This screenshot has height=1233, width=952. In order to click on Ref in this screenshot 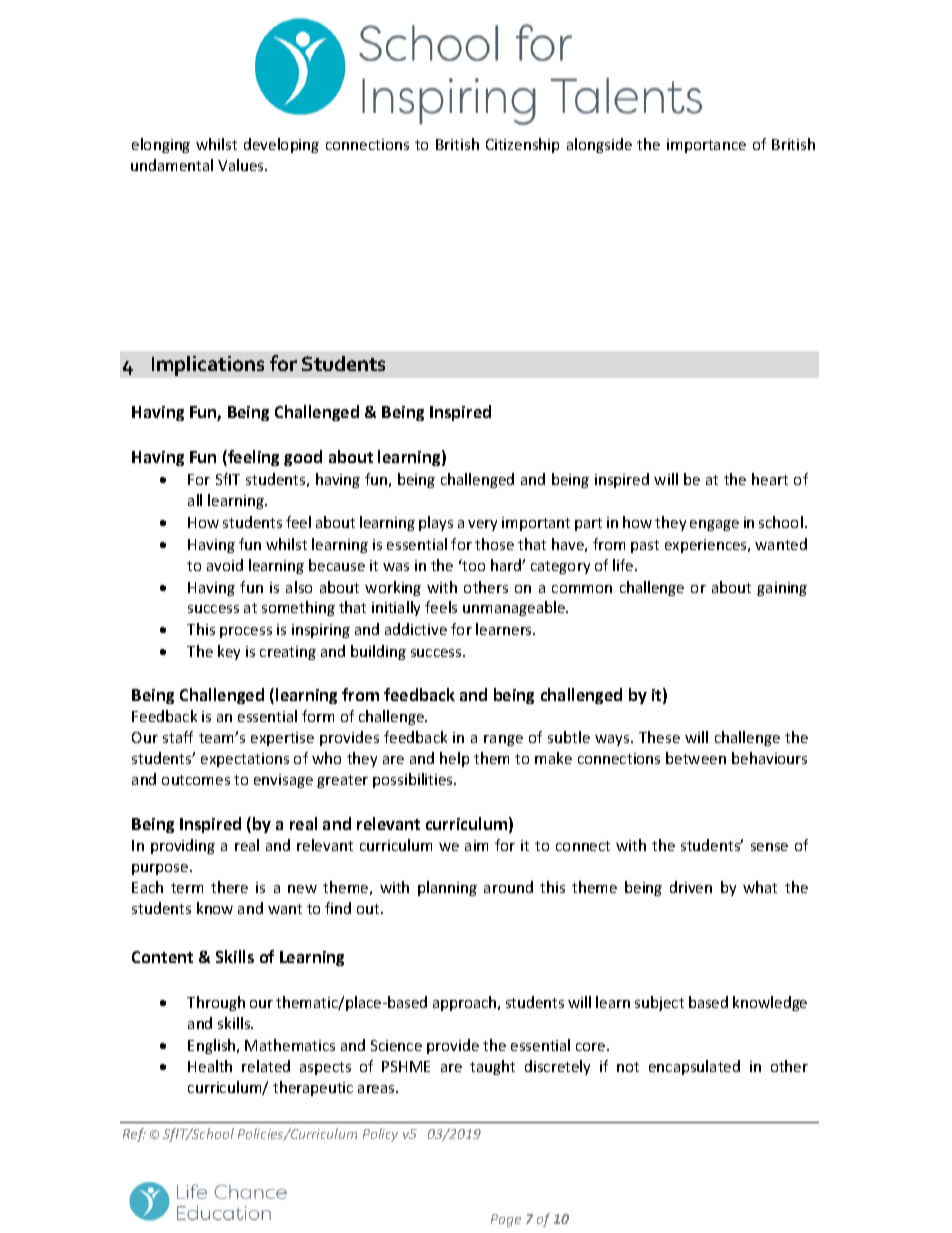, I will do `click(134, 1135)`.
